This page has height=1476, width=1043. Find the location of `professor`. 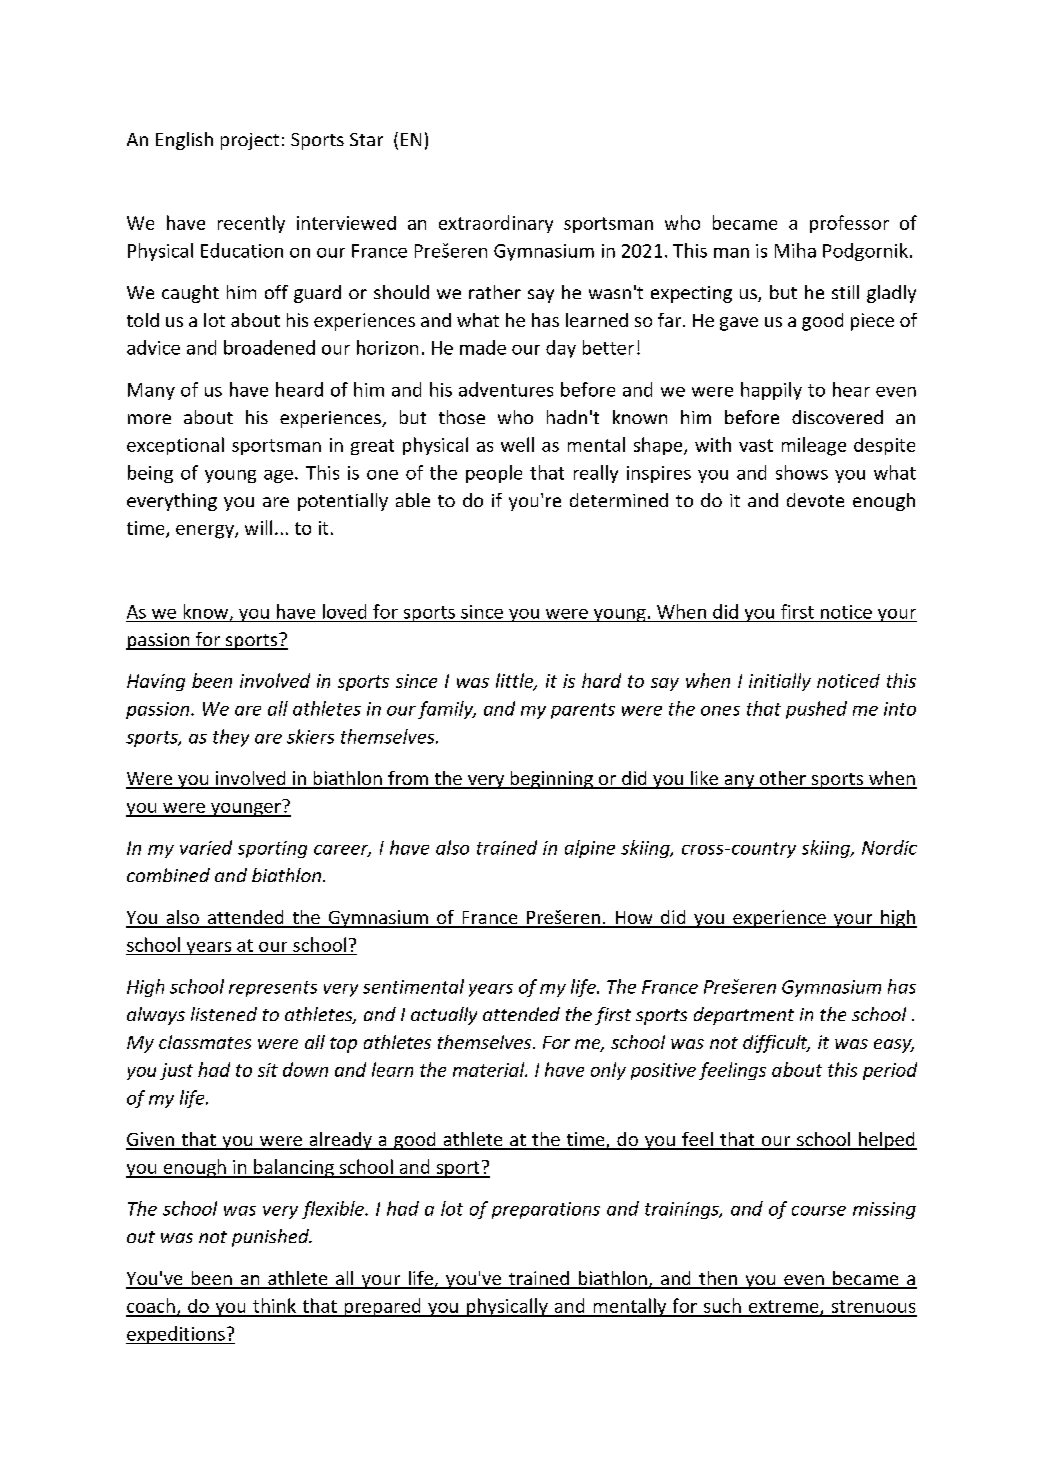

professor is located at coordinates (849, 224).
